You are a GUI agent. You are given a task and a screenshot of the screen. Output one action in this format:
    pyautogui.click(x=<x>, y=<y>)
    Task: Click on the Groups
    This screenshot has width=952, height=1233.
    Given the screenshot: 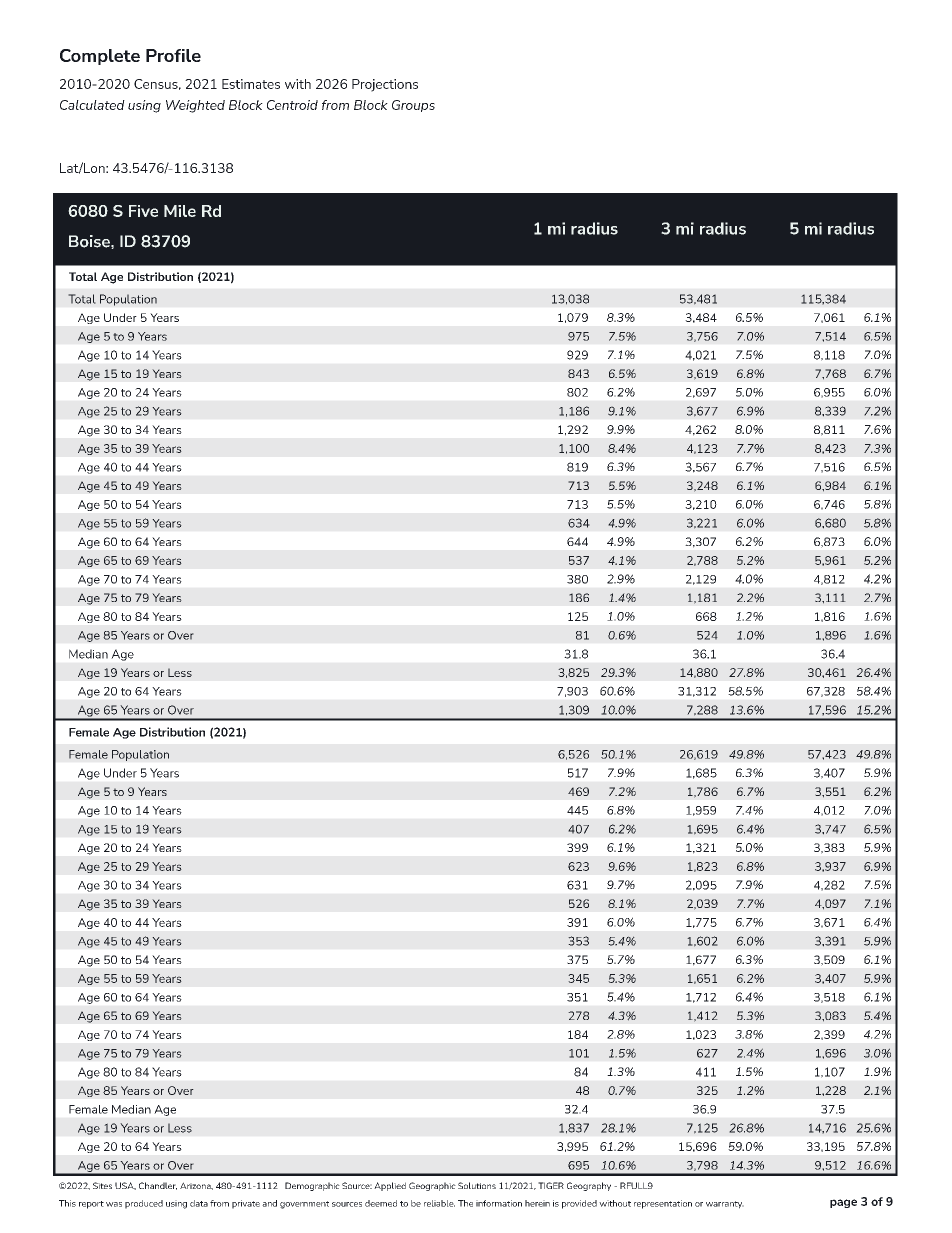 What is the action you would take?
    pyautogui.click(x=413, y=106)
